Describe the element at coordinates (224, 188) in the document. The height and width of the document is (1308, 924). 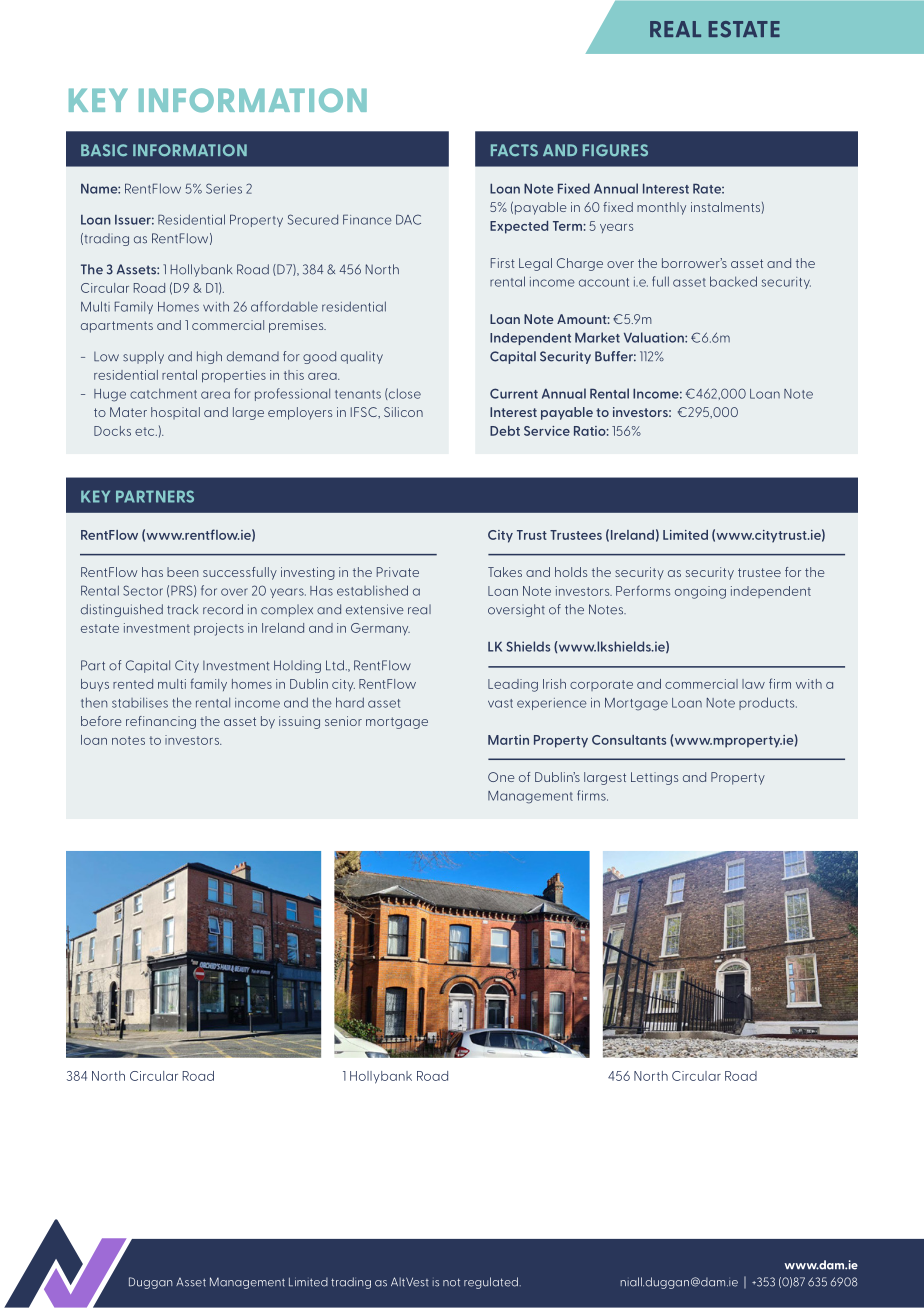
I see `Series` at that location.
